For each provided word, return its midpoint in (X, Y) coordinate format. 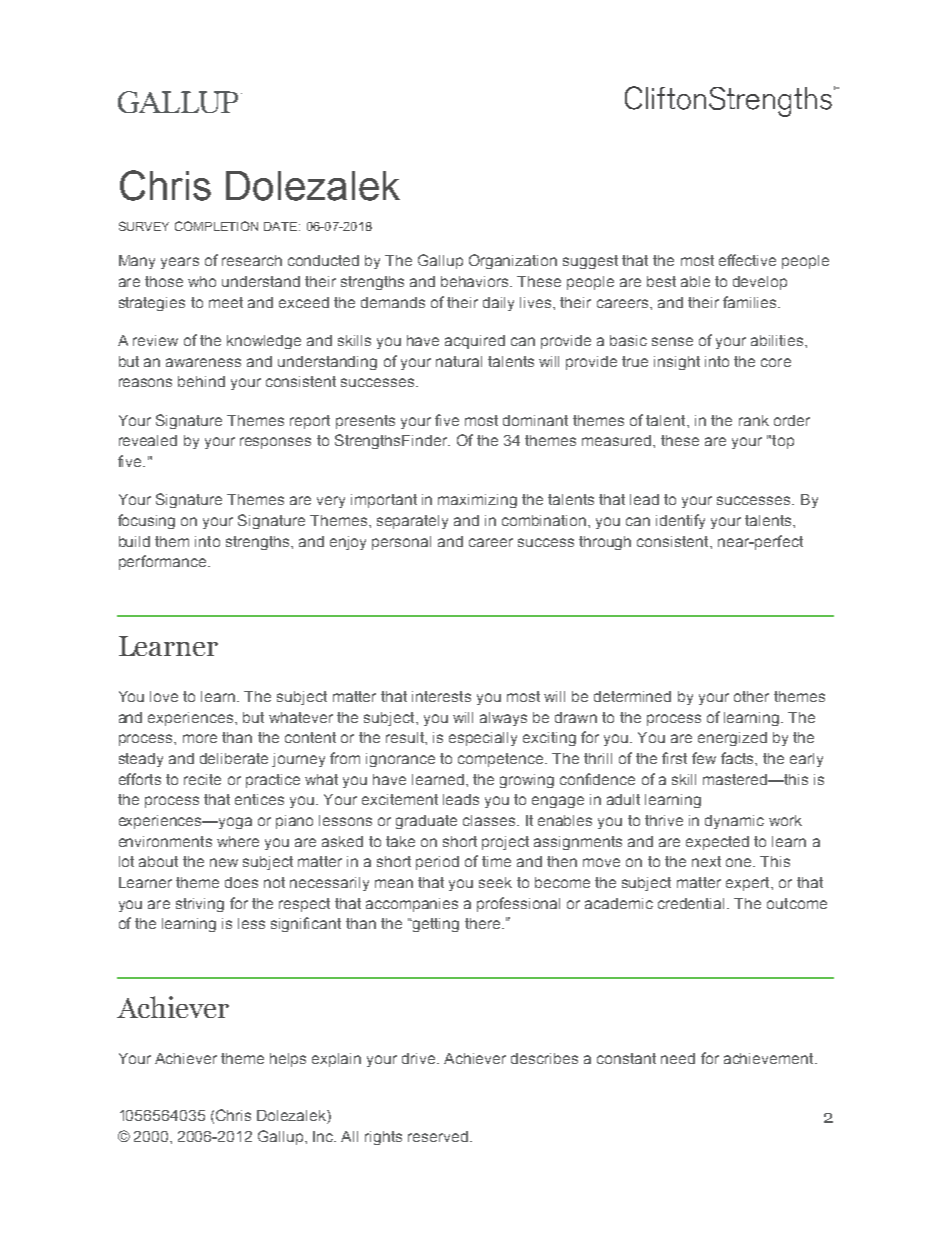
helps (288, 1060)
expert (749, 884)
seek (495, 882)
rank (754, 420)
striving (200, 905)
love (164, 696)
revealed (148, 440)
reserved (439, 1136)
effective (747, 260)
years (180, 263)
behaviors (476, 281)
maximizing (477, 501)
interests (441, 696)
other (751, 696)
